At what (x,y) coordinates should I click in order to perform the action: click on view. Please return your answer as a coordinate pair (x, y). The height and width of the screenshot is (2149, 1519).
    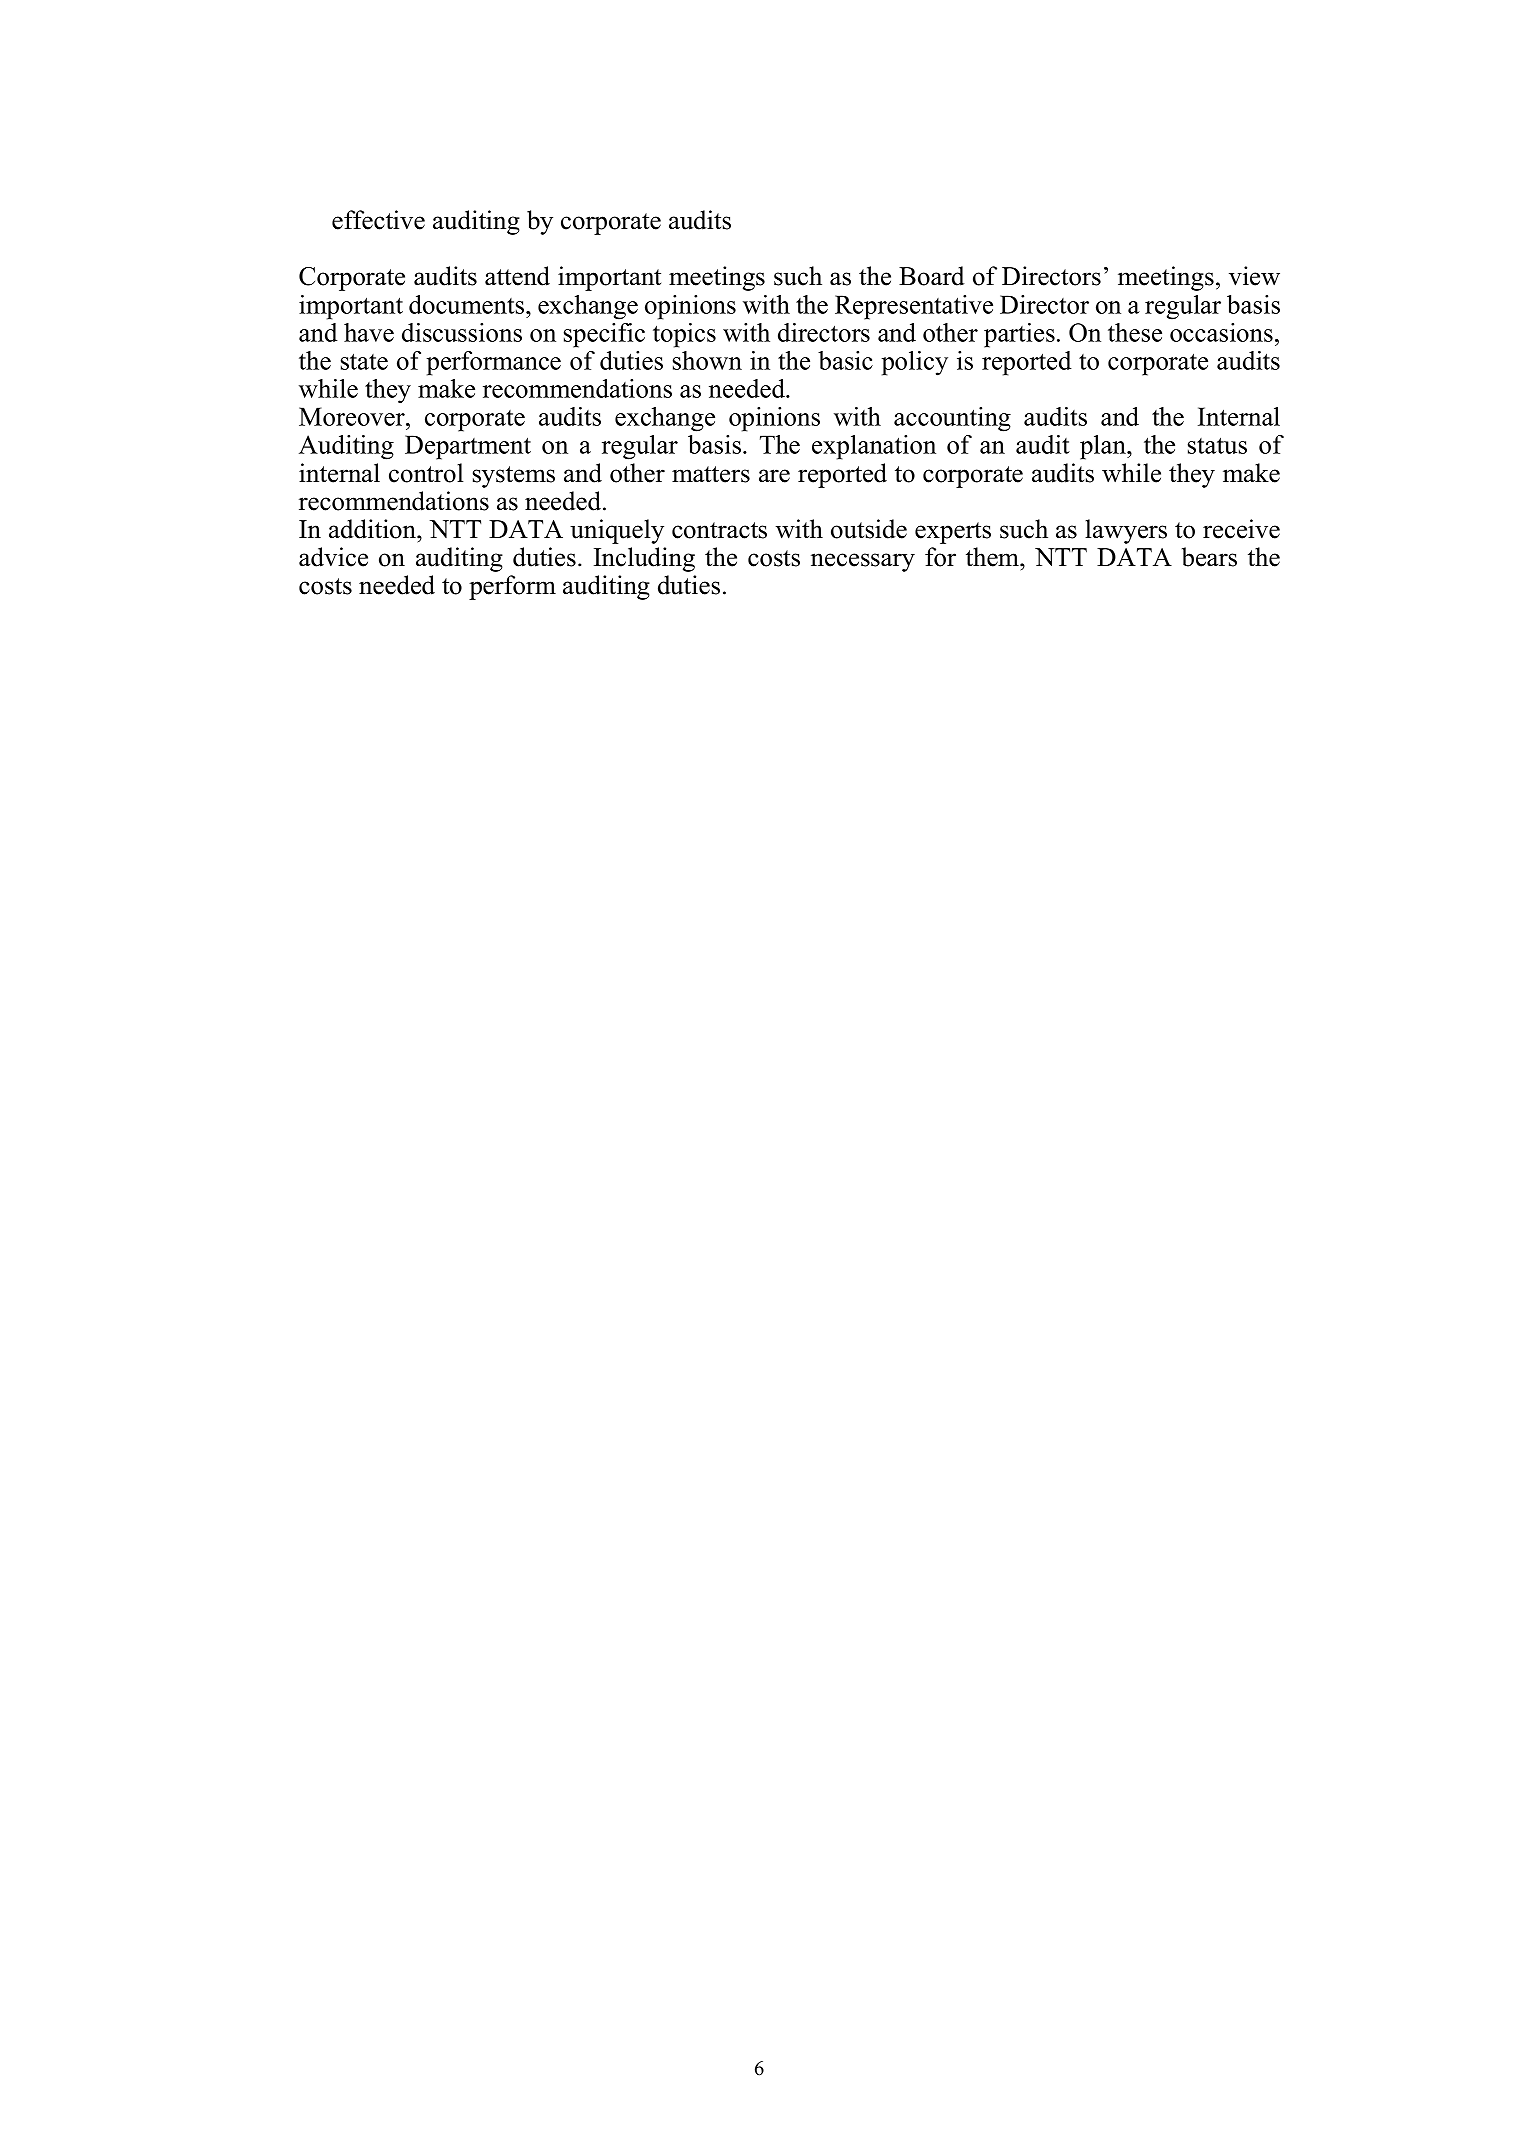
    Looking at the image, I should click on (1254, 276).
